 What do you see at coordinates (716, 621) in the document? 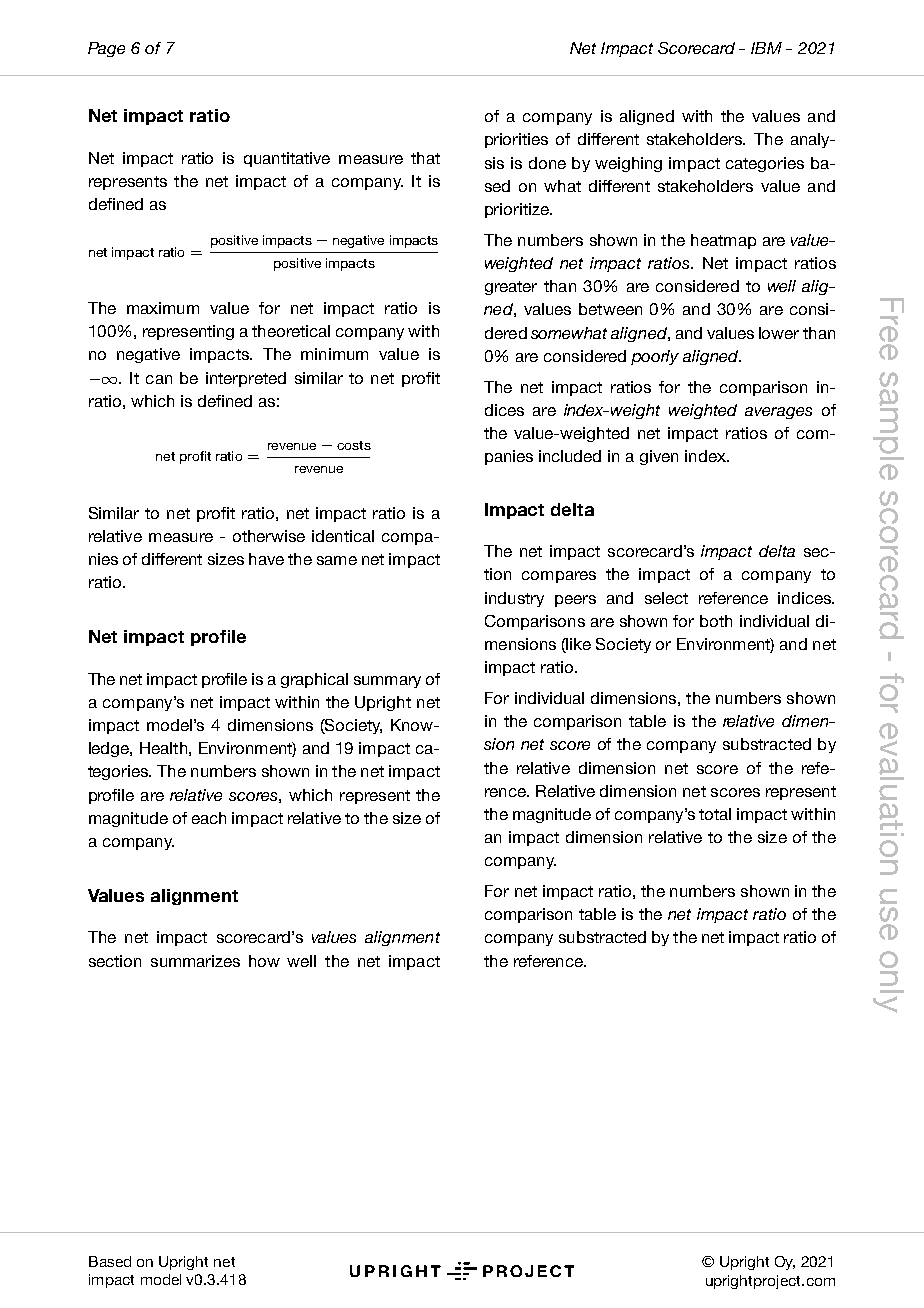
I see `both` at bounding box center [716, 621].
